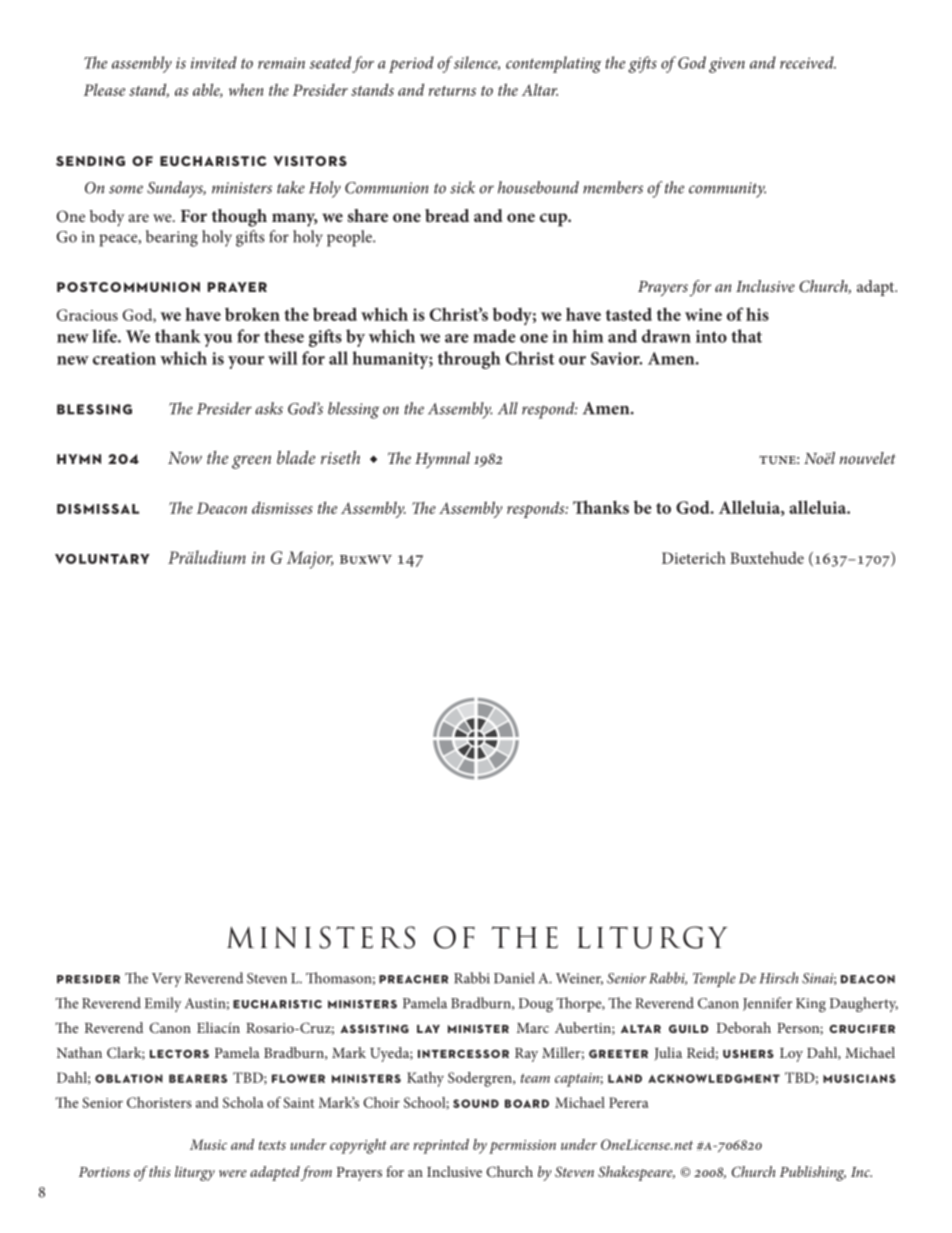  What do you see at coordinates (167, 980) in the screenshot?
I see `Very` at bounding box center [167, 980].
